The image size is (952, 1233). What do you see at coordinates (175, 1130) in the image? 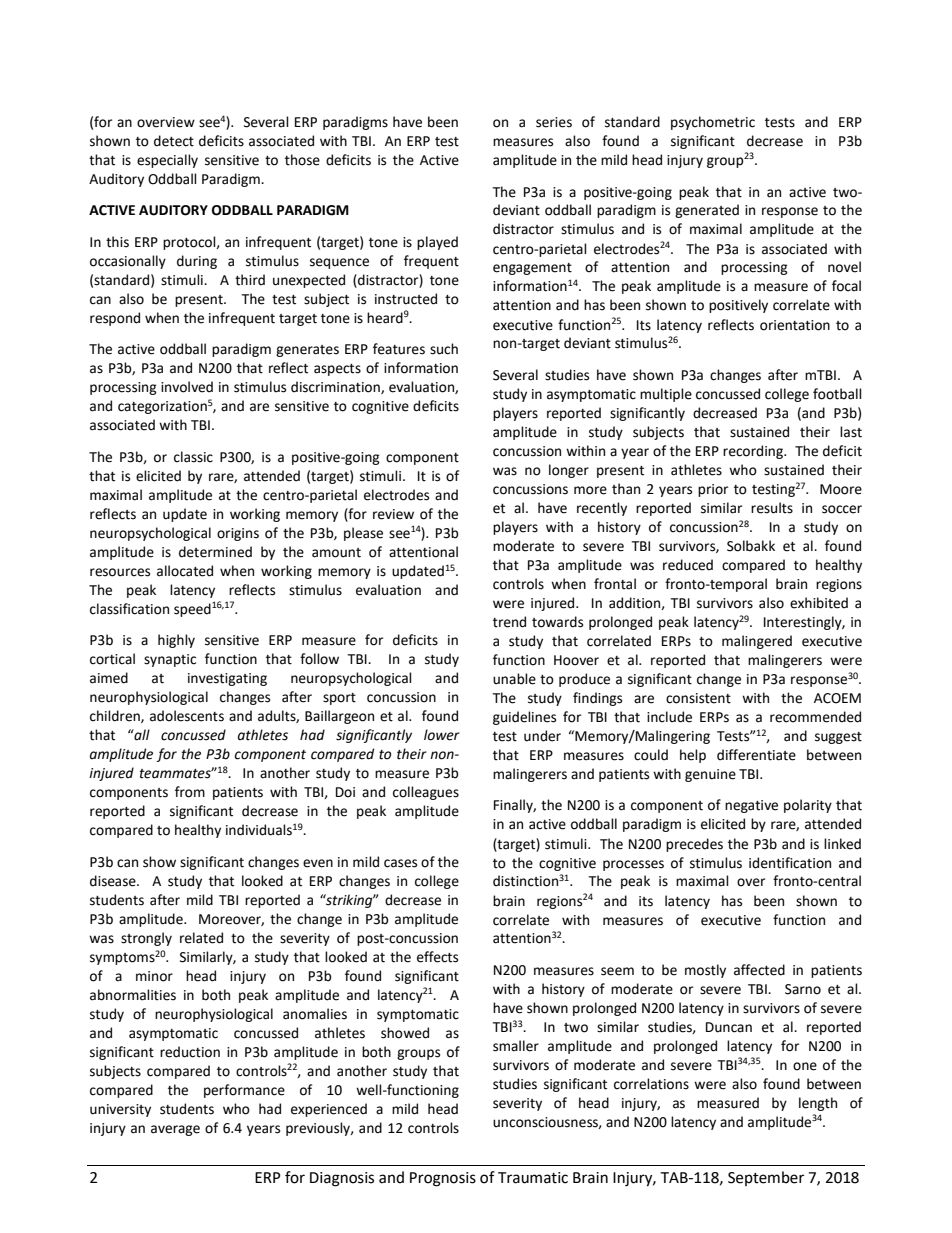
I see `average` at bounding box center [175, 1130].
